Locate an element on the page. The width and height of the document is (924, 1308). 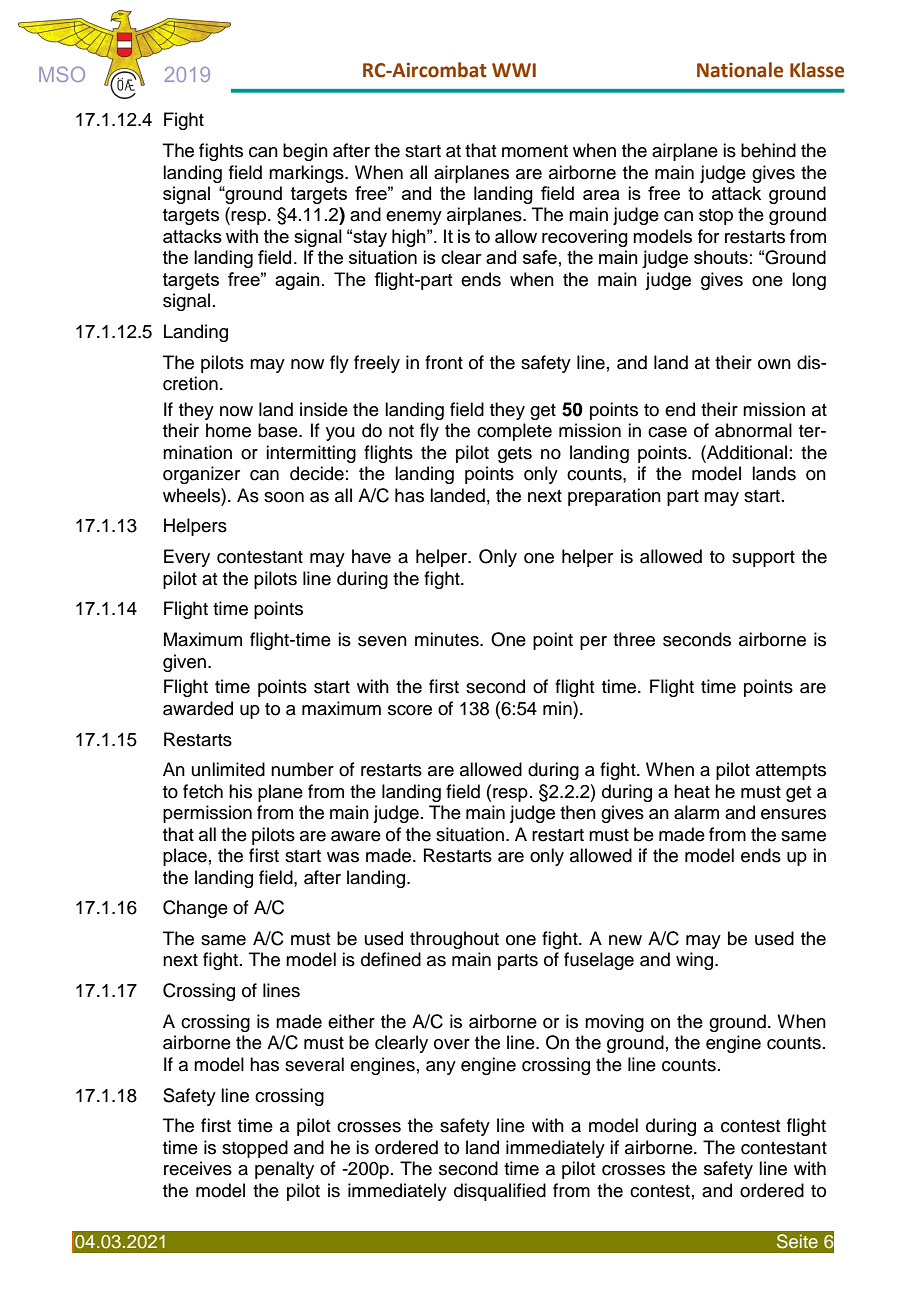
Seite is located at coordinates (797, 1241).
